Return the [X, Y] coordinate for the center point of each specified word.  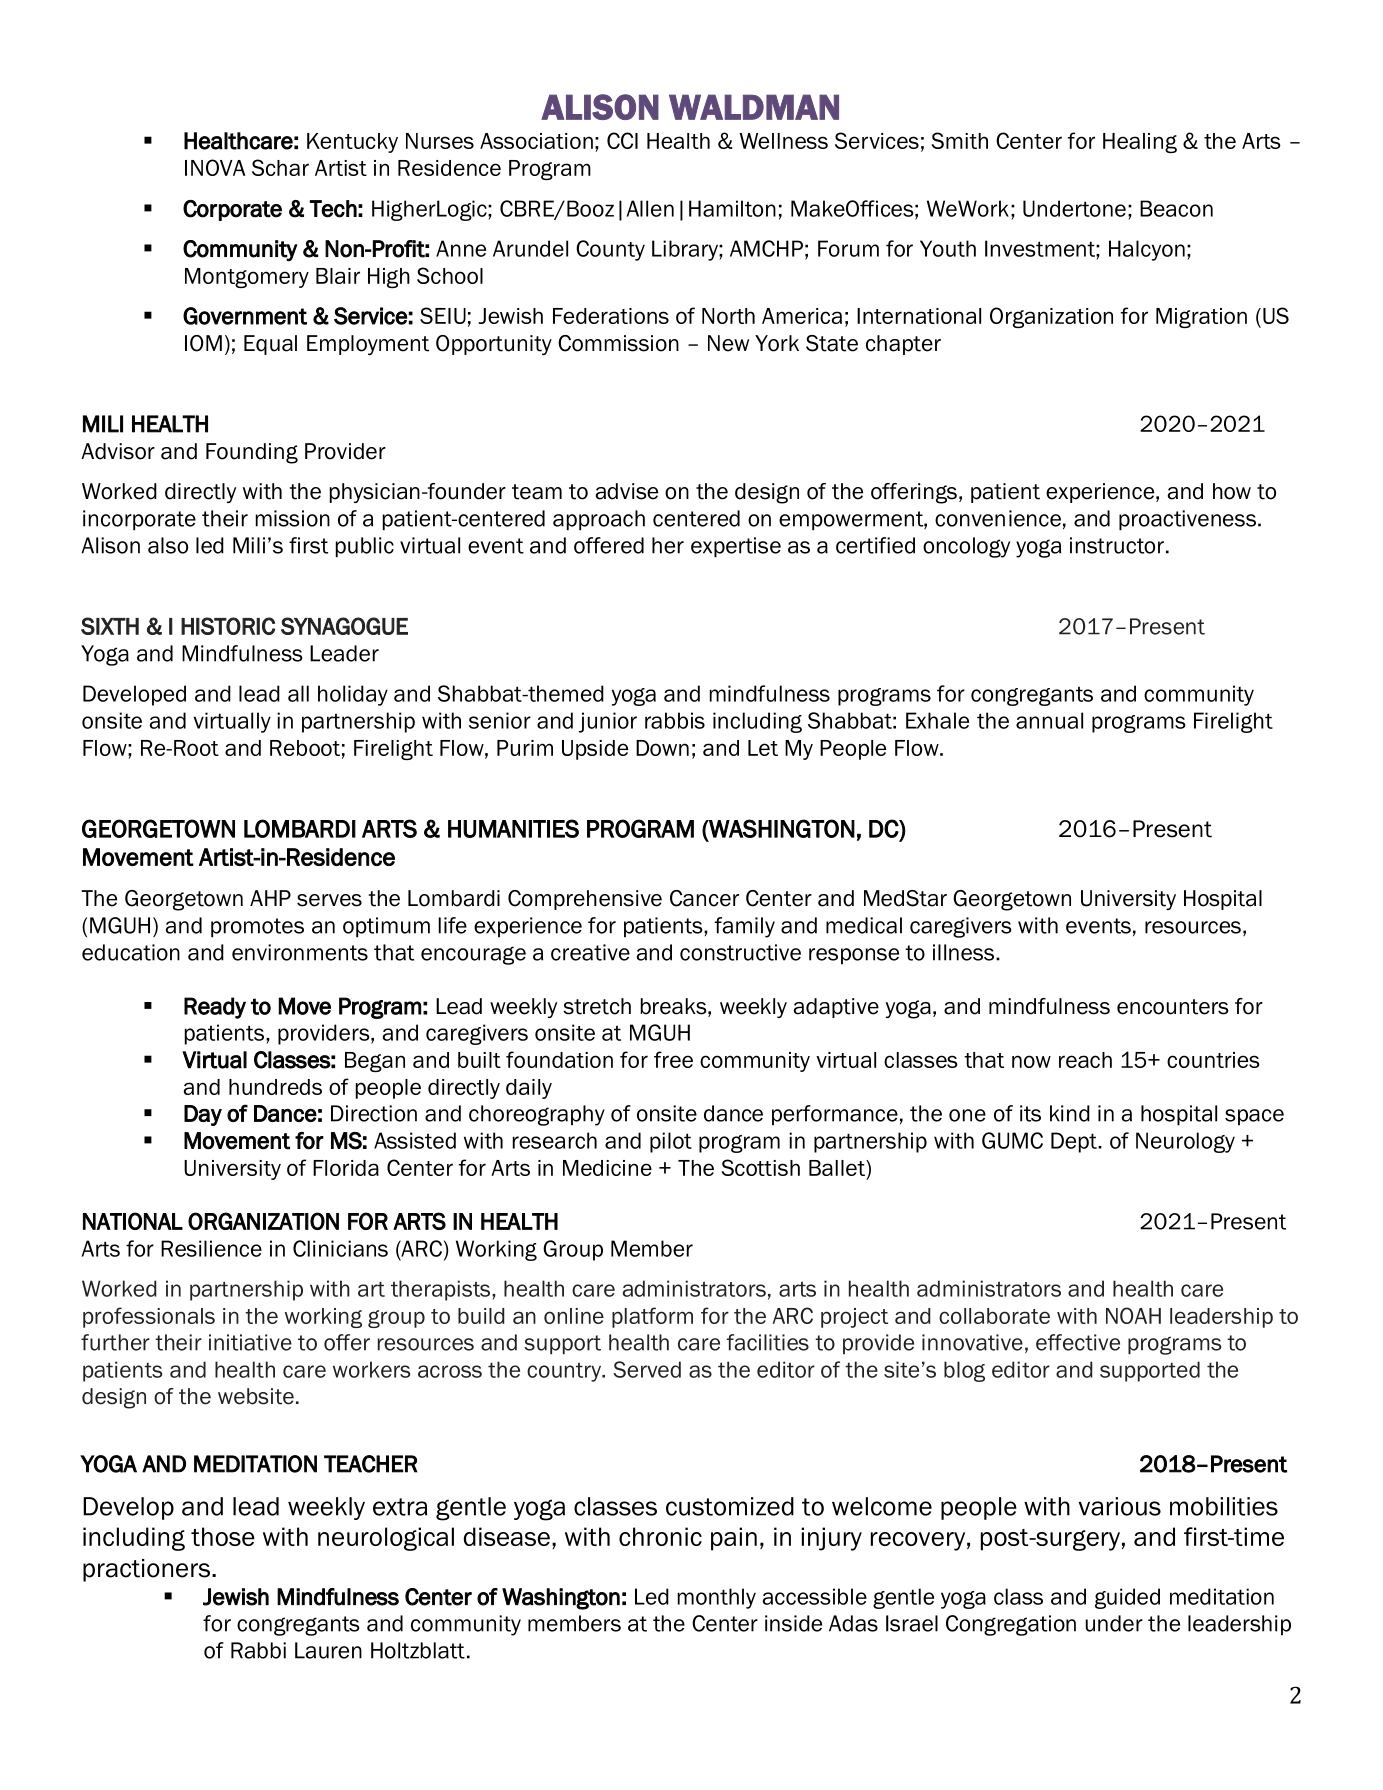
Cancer [704, 898]
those [223, 1536]
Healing [1140, 143]
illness [963, 952]
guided [1127, 1598]
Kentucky [352, 143]
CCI [622, 140]
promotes [257, 928]
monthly [717, 1598]
